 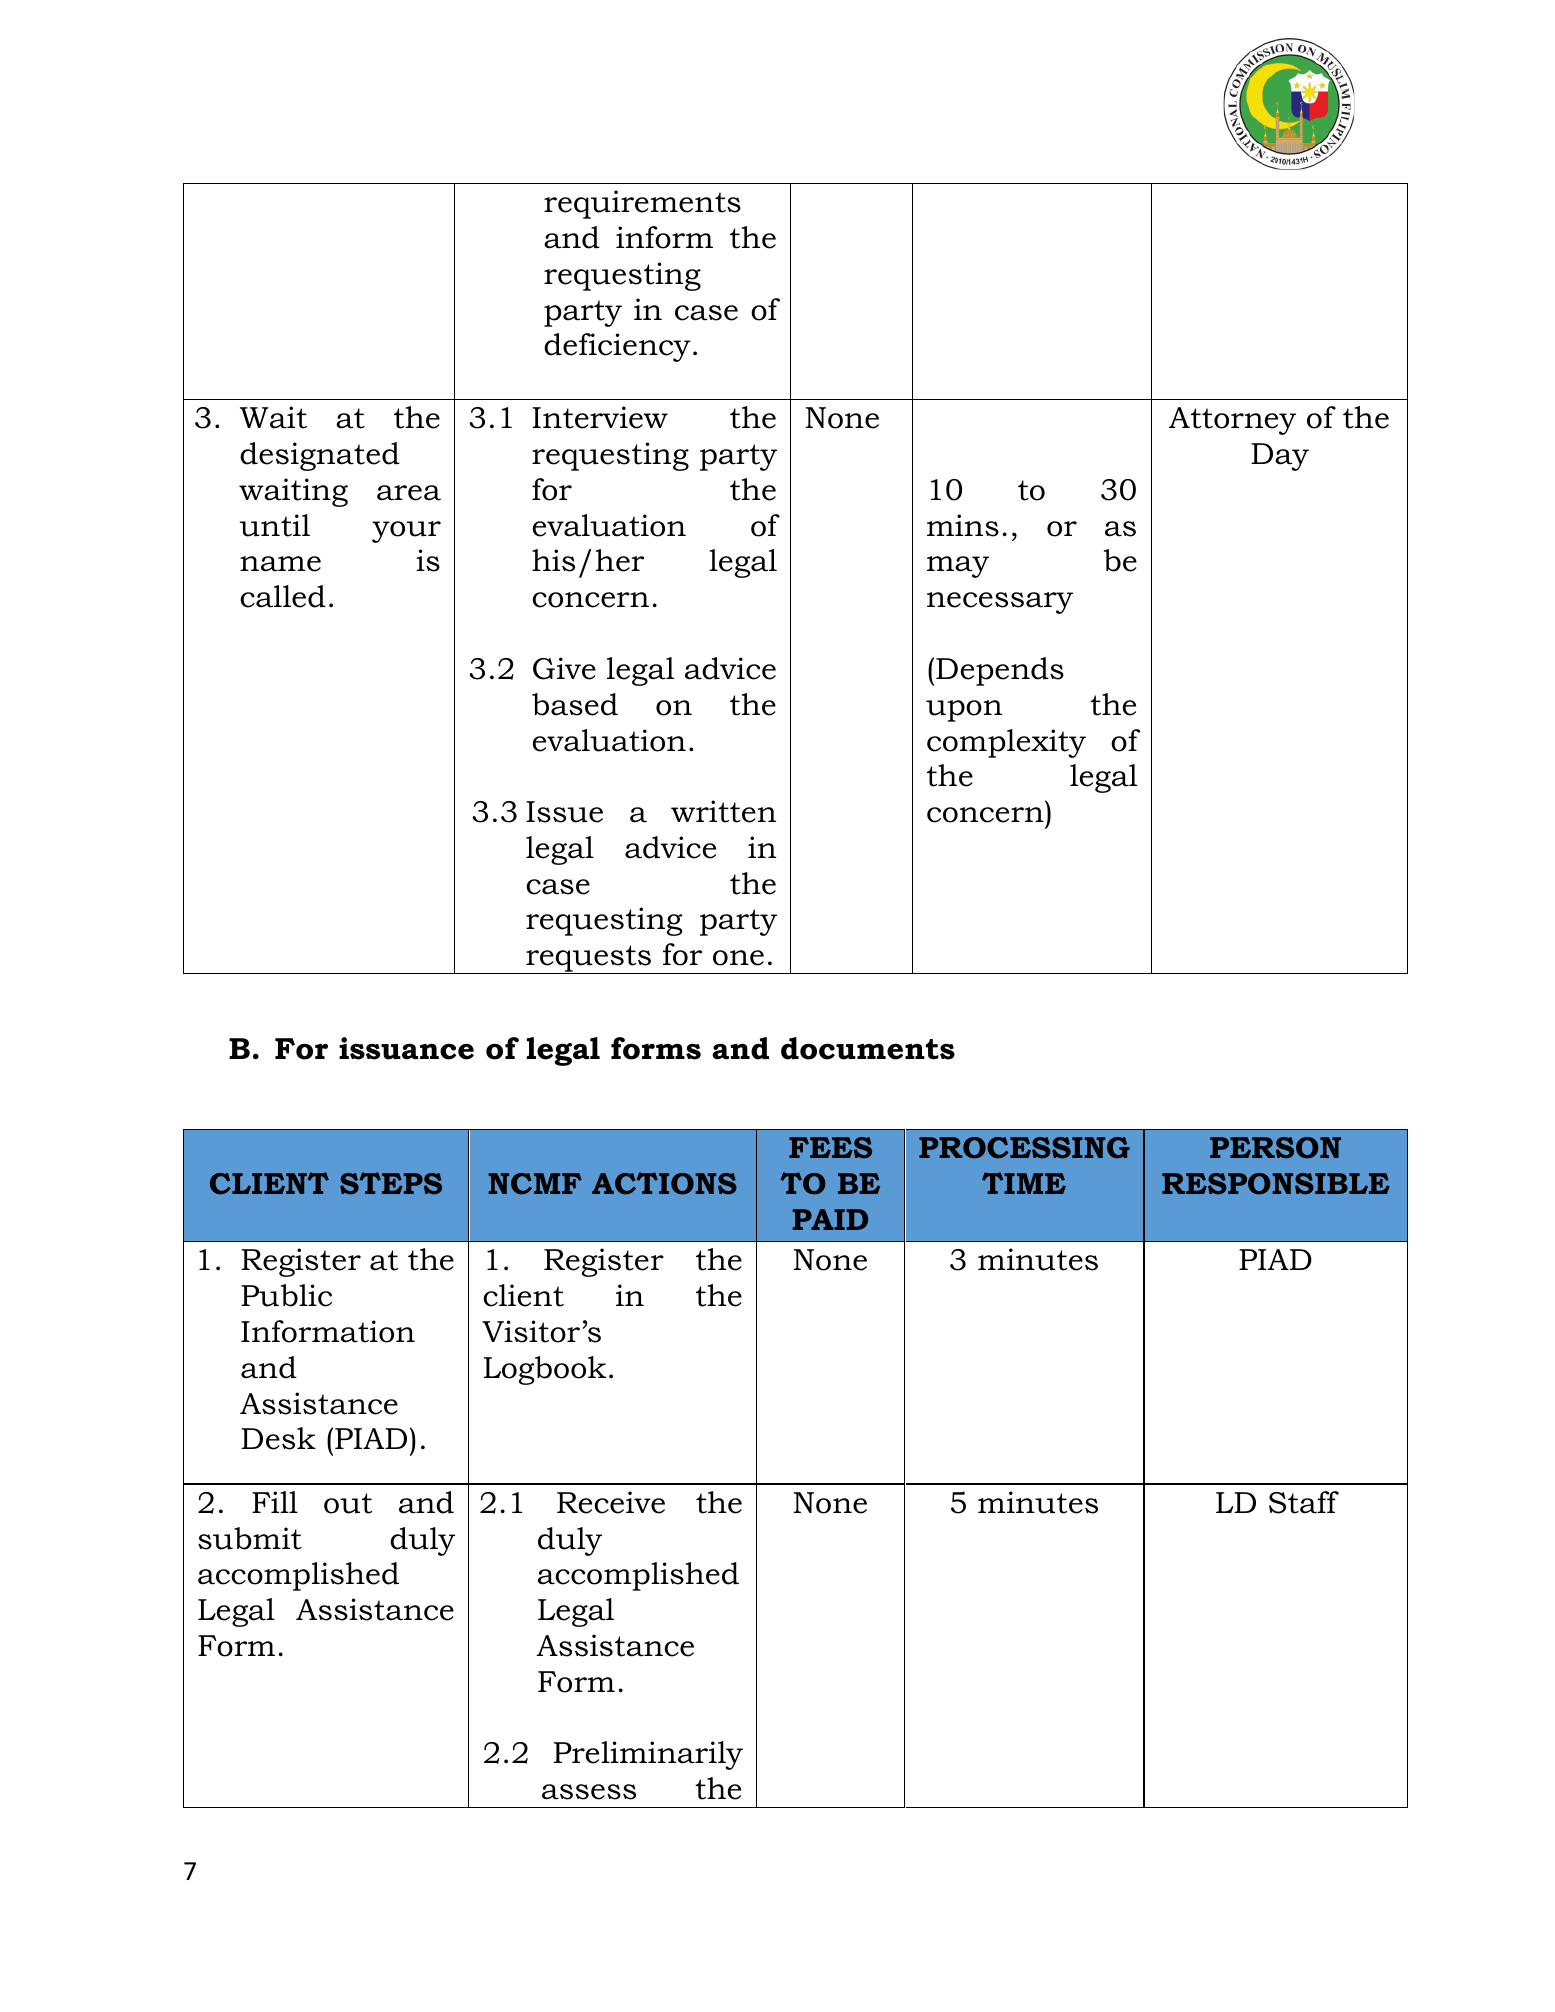 I want to click on Attorney, so click(x=1232, y=421).
